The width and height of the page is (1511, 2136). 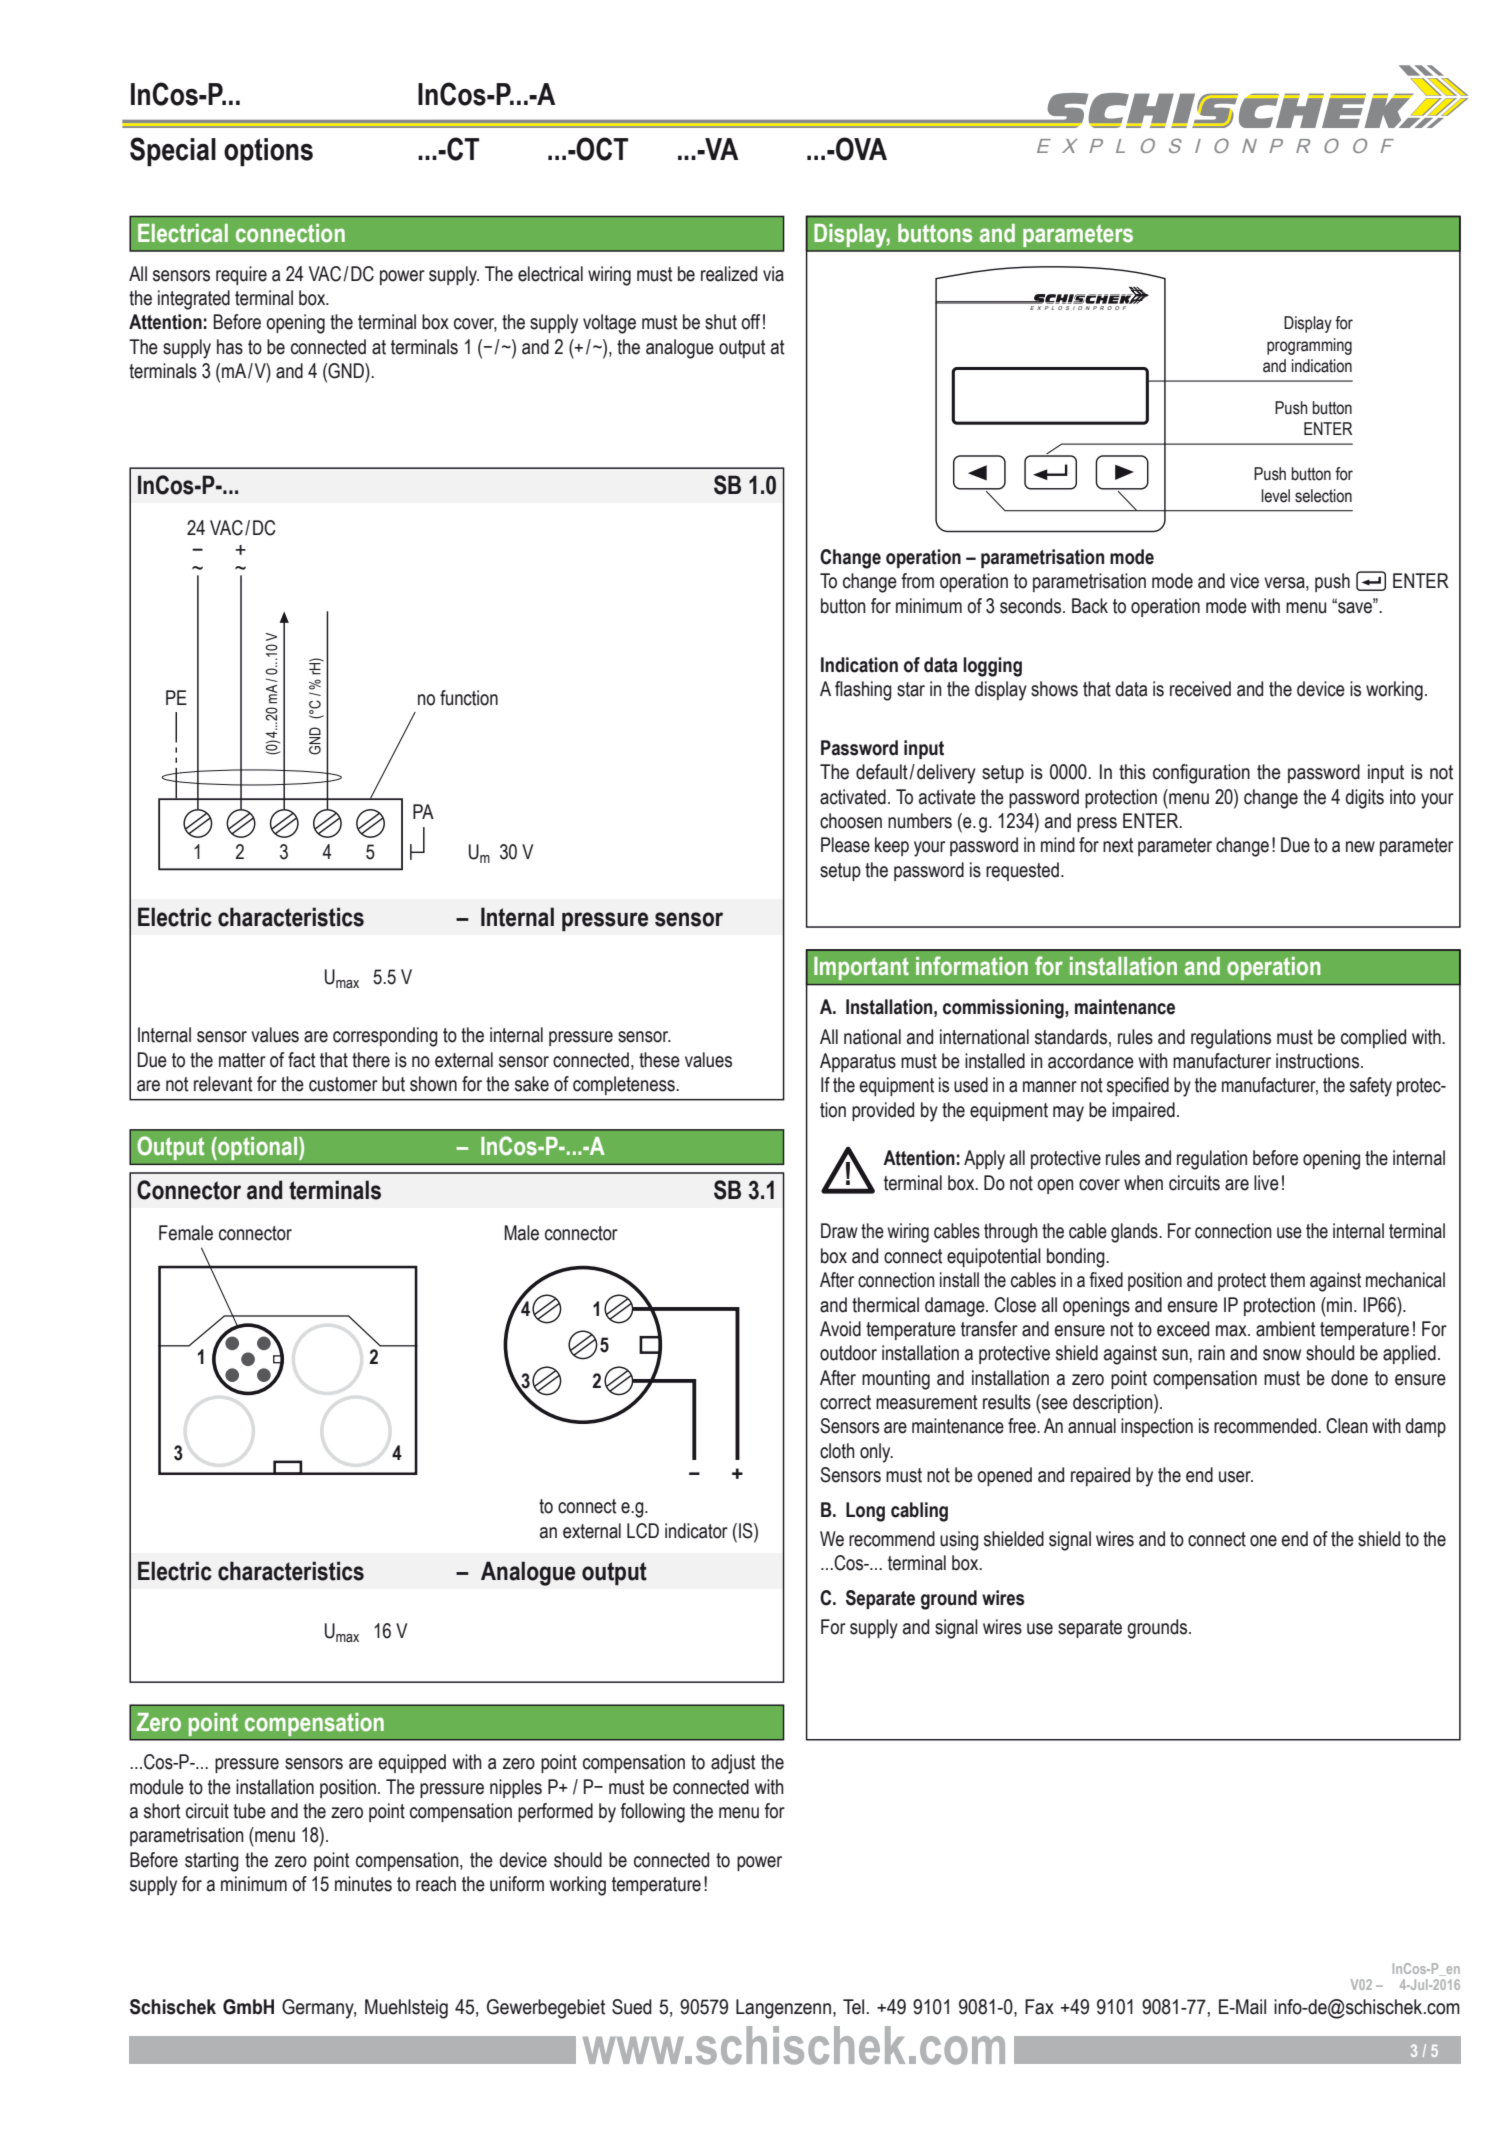 What do you see at coordinates (241, 275) in the page?
I see `require` at bounding box center [241, 275].
